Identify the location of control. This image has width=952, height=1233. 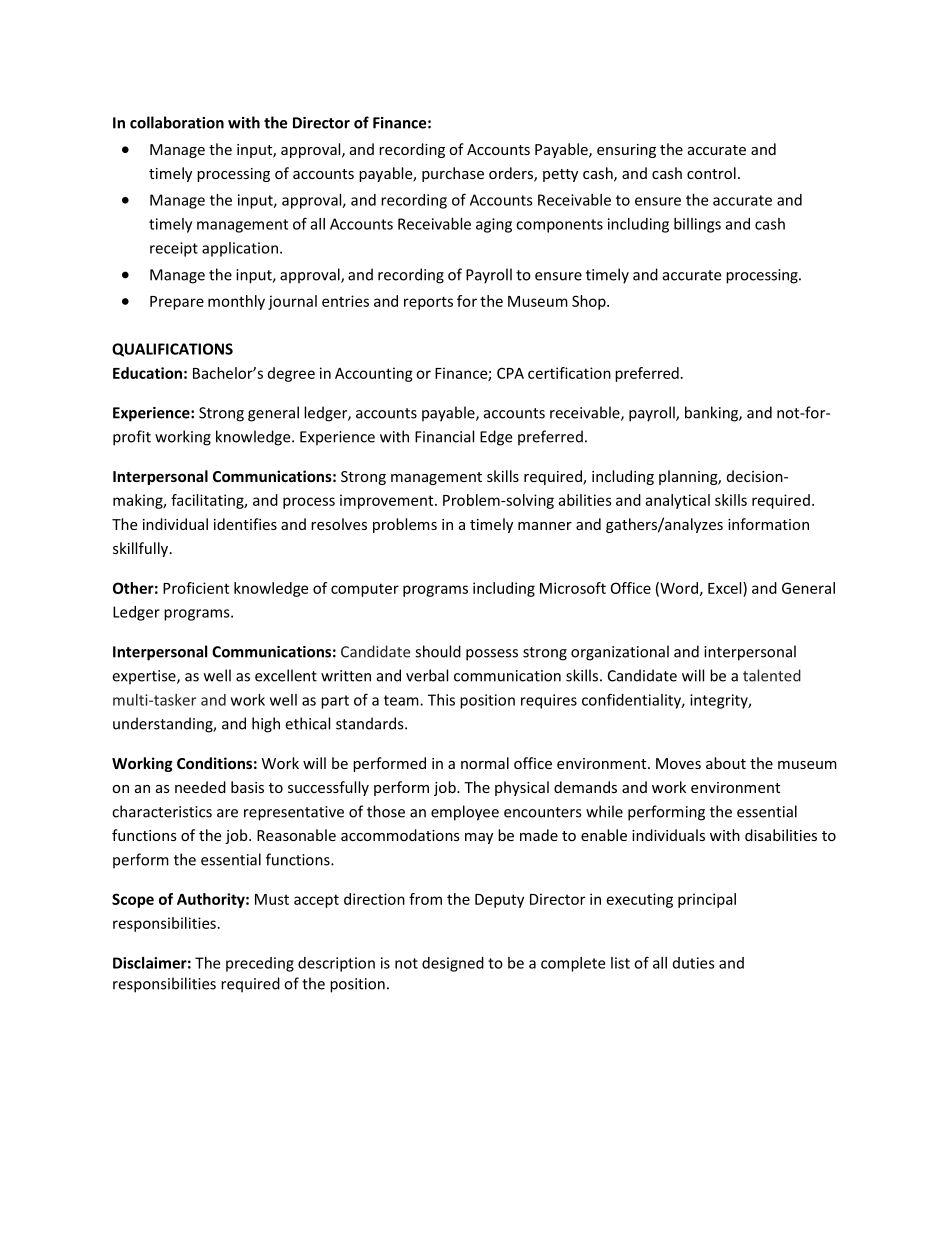
(711, 173).
